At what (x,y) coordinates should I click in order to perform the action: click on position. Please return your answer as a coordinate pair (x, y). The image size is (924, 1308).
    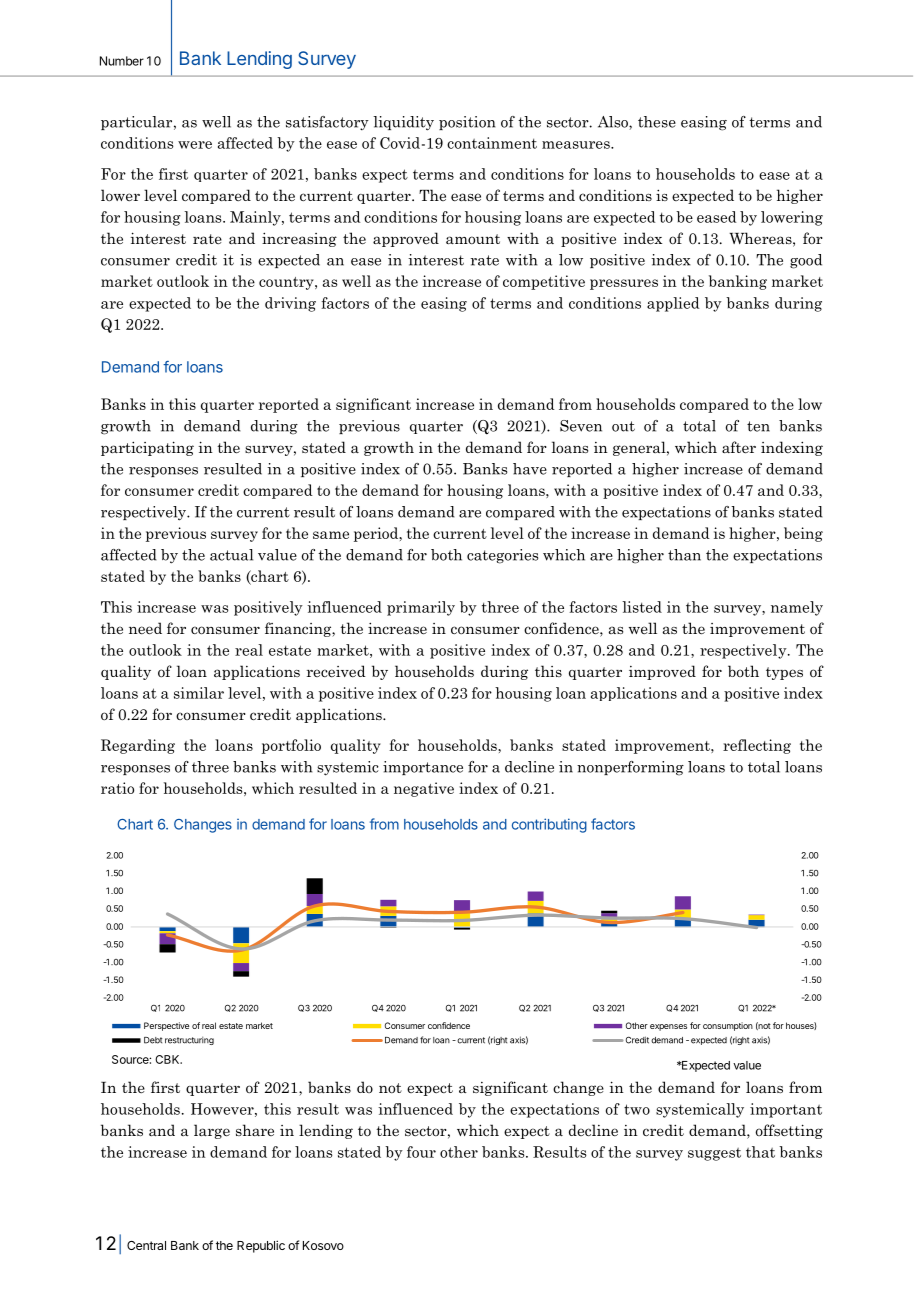
    Looking at the image, I should click on (467, 123).
